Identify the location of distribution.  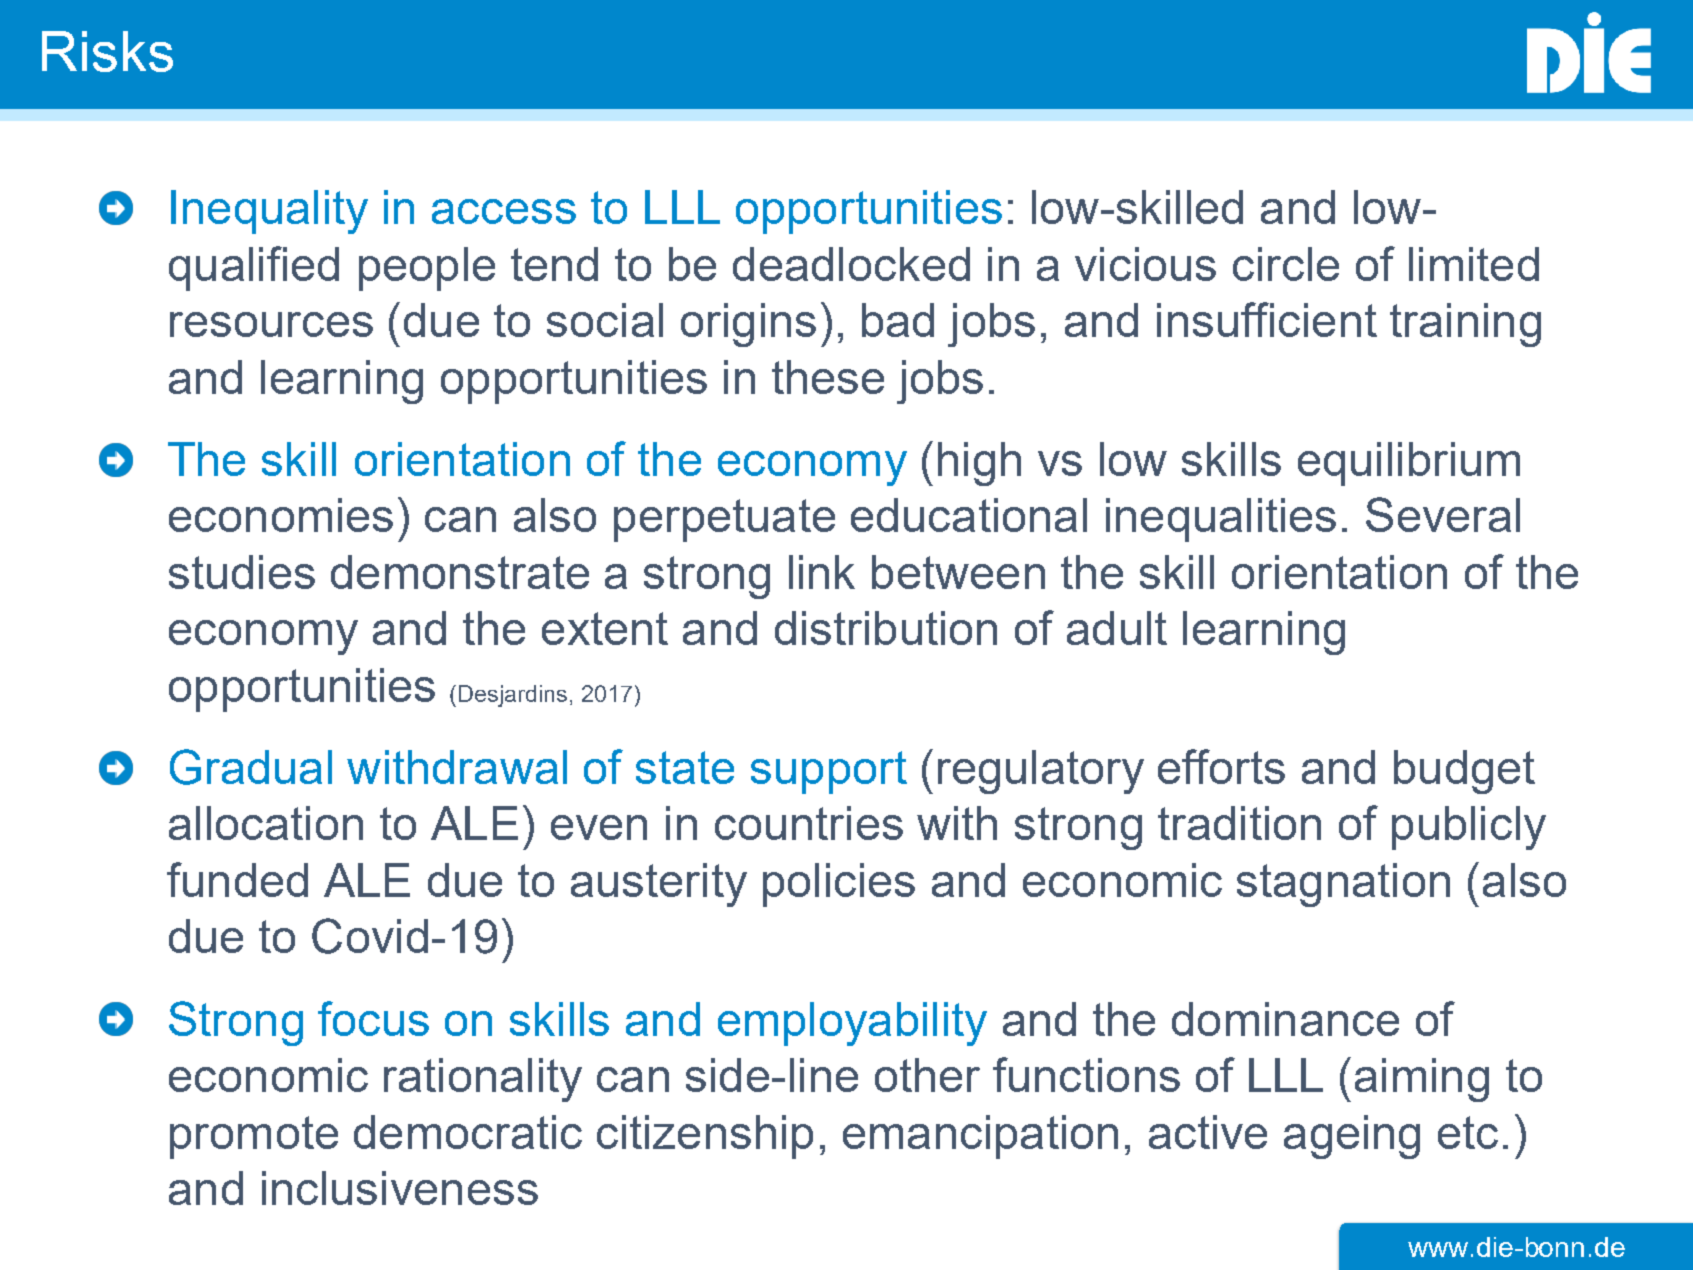
(886, 628).
